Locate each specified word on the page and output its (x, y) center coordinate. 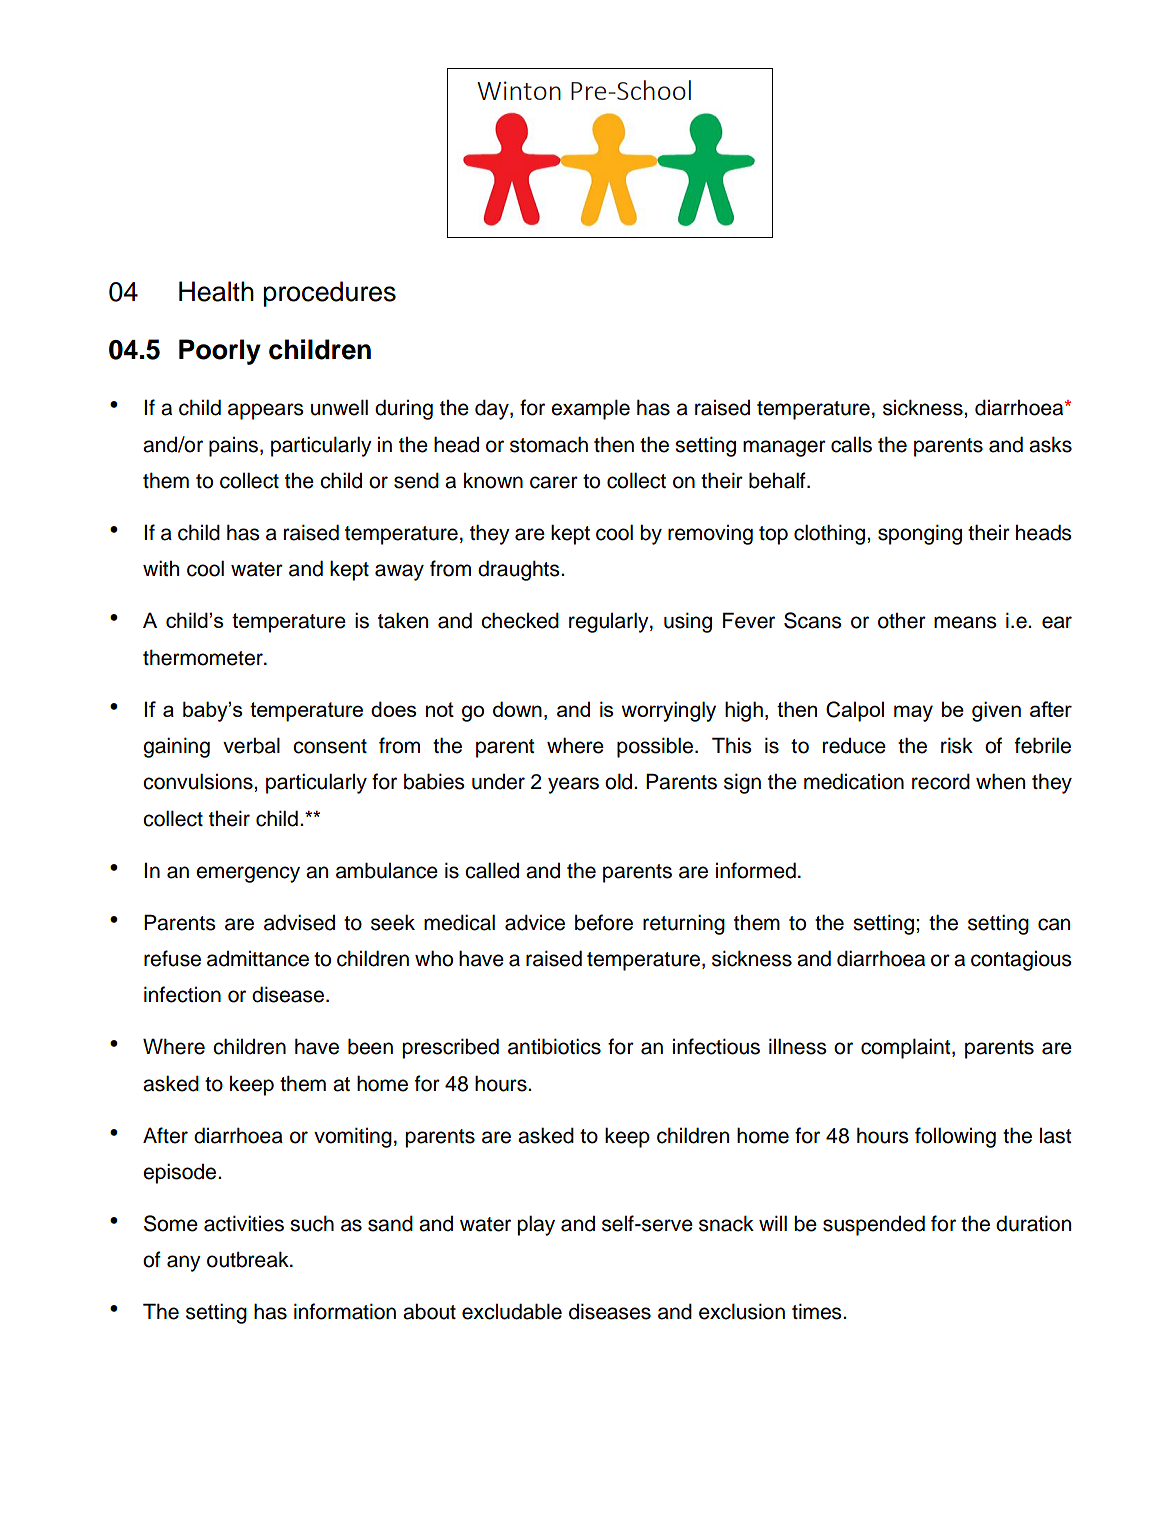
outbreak (249, 1259)
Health (216, 291)
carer (554, 482)
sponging (920, 534)
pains (235, 447)
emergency (248, 874)
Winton (519, 90)
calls (851, 444)
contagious (1021, 961)
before (604, 922)
